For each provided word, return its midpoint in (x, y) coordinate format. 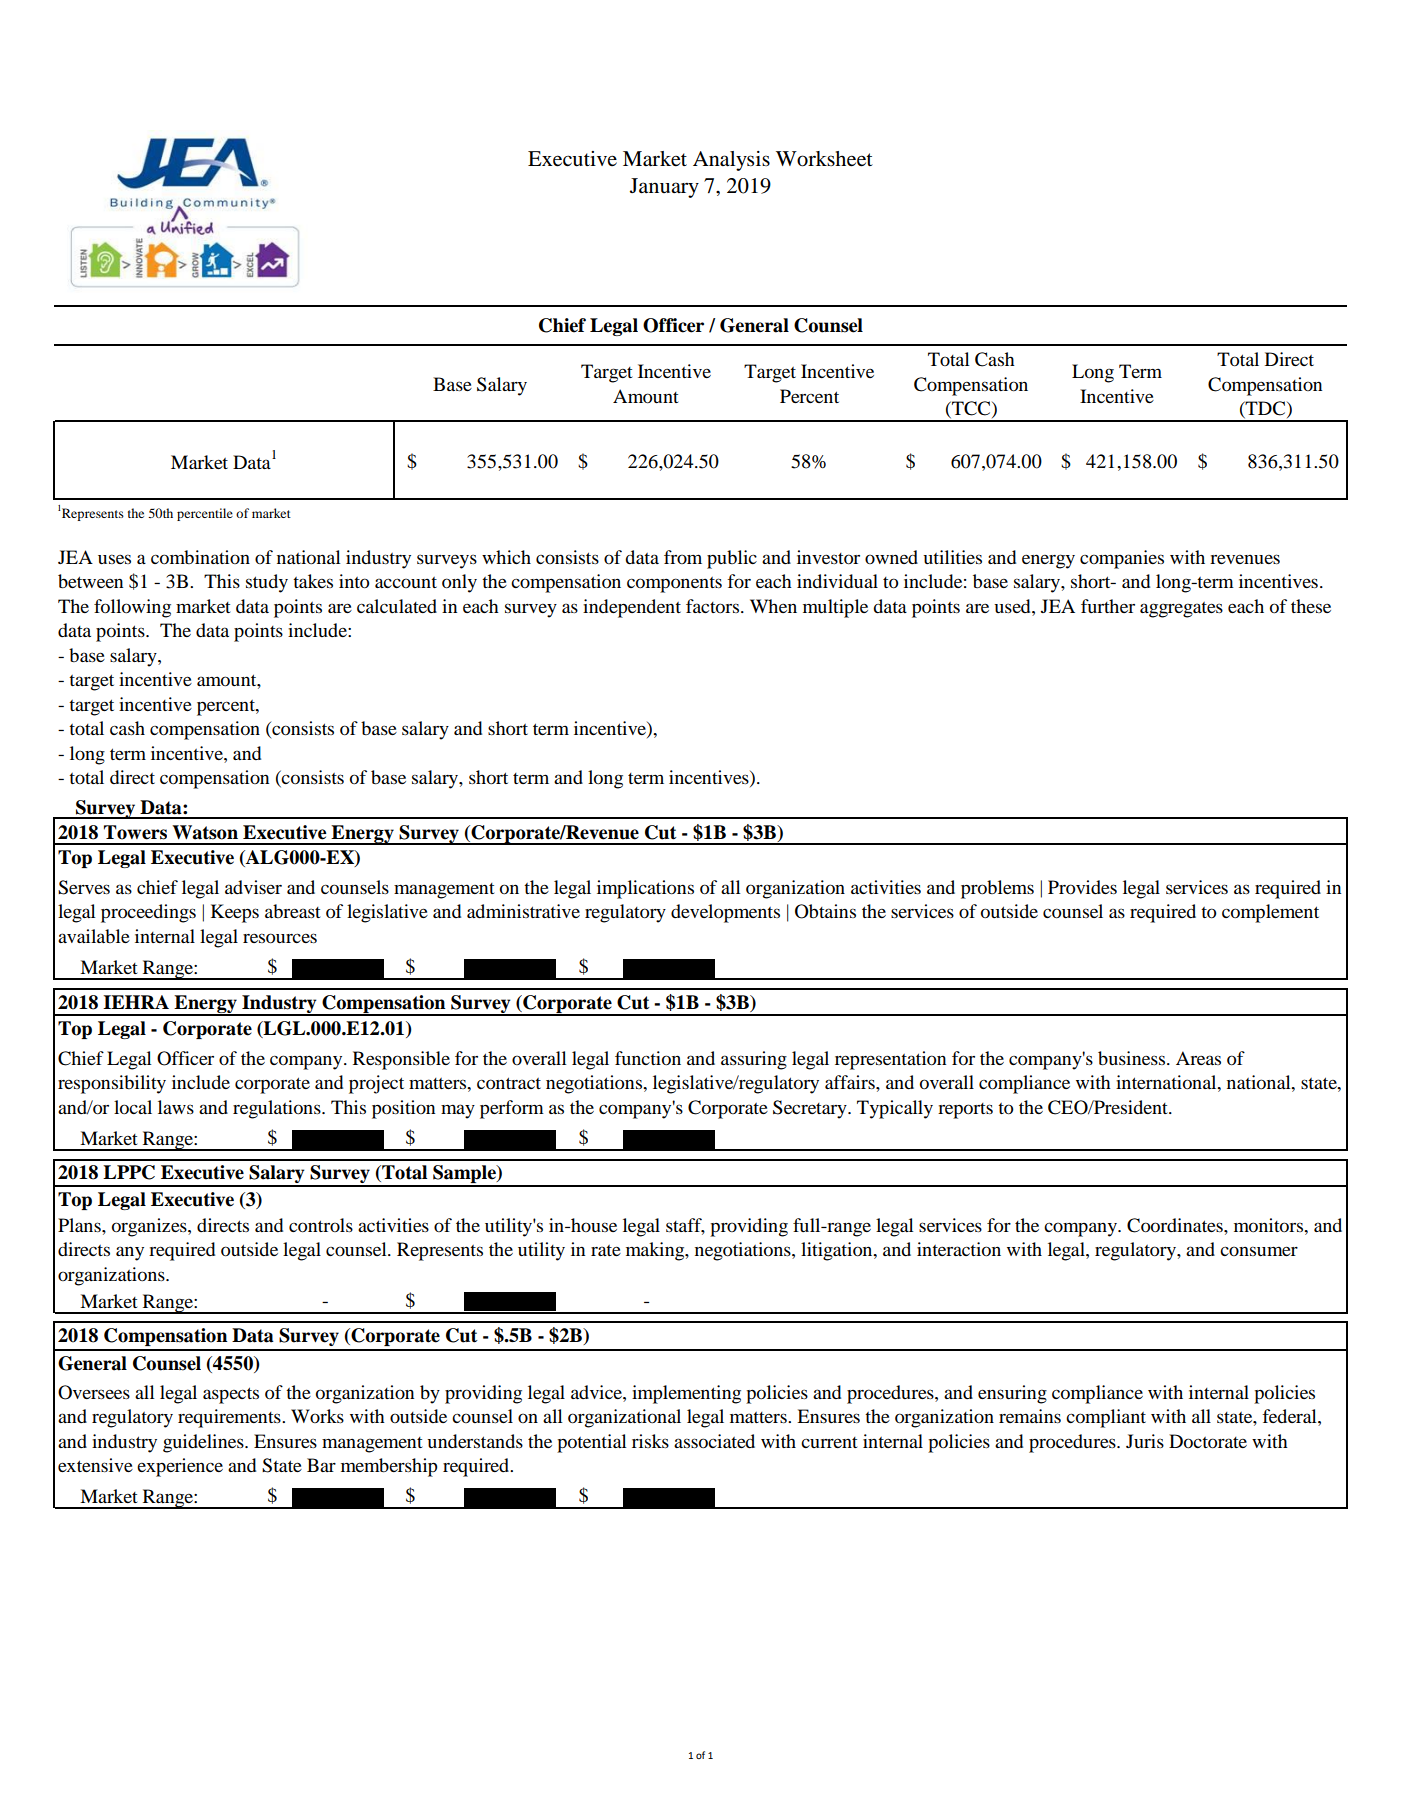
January (664, 188)
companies (1122, 559)
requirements (230, 1418)
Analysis (731, 161)
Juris (1145, 1441)
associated (714, 1441)
